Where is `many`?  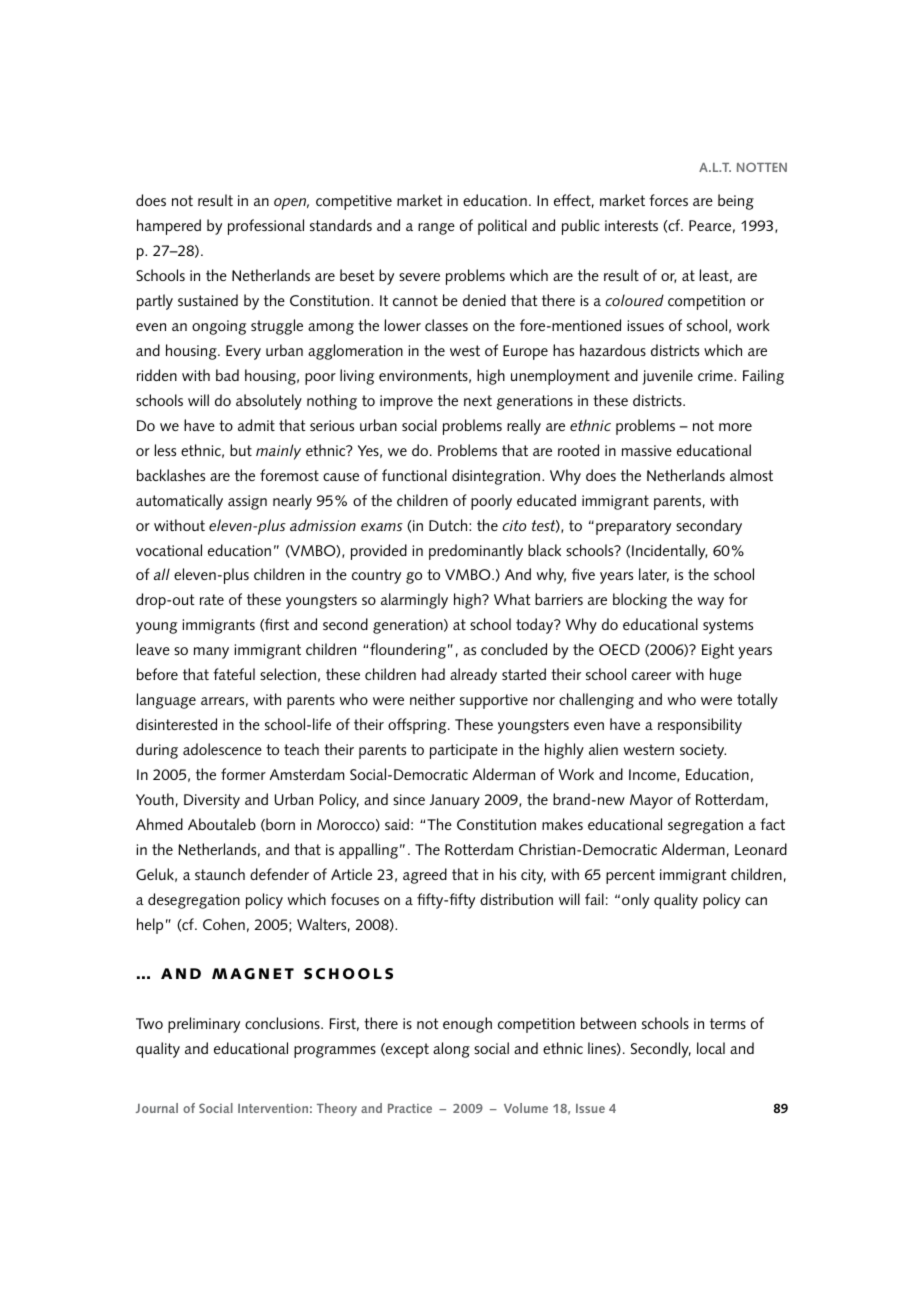 many is located at coordinates (211, 653).
